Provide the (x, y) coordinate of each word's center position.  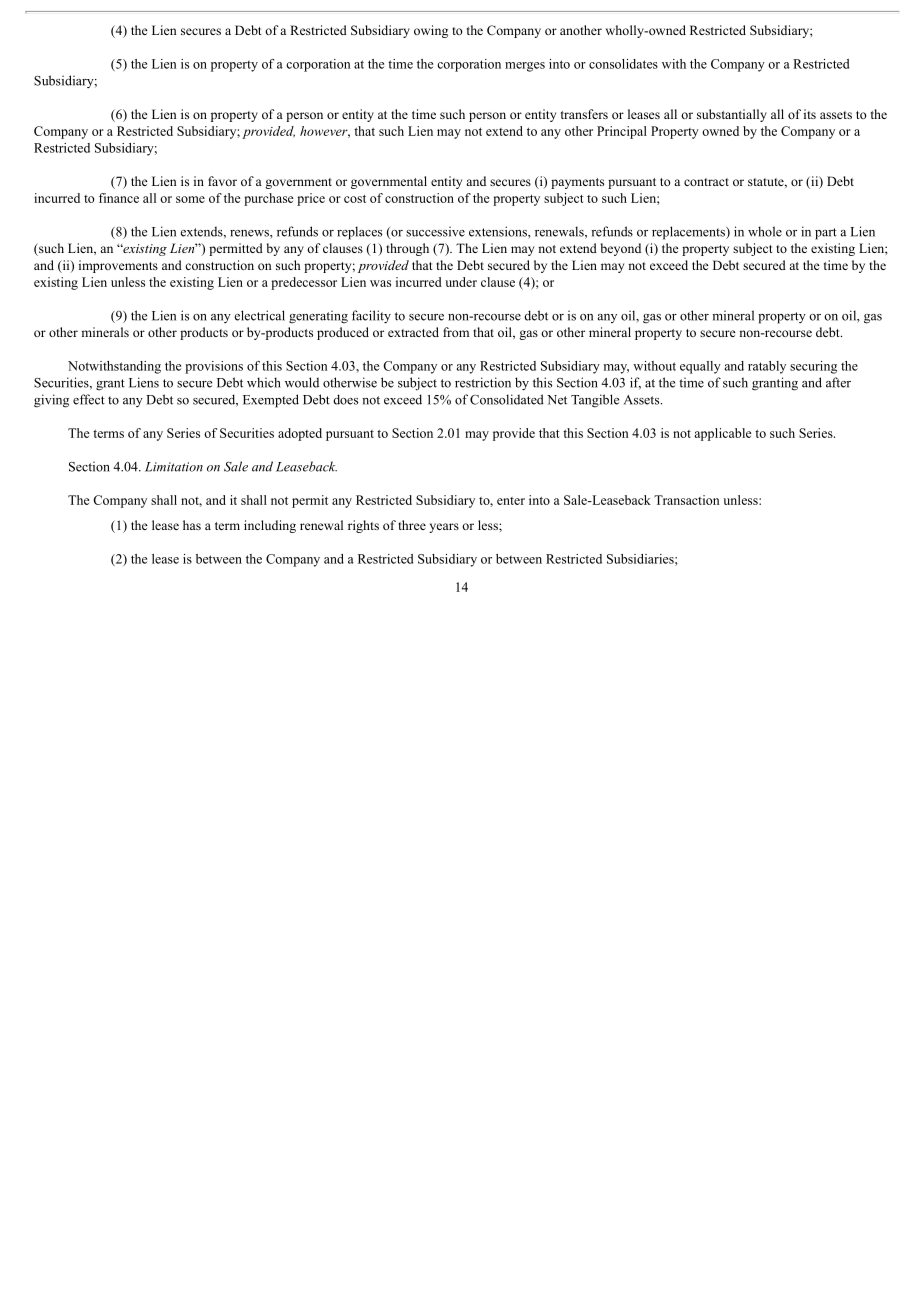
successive (435, 231)
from (456, 332)
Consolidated (507, 399)
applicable (723, 434)
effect (89, 399)
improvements (118, 266)
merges (525, 67)
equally (700, 367)
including (270, 526)
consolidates (623, 64)
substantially (732, 115)
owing (431, 31)
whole (765, 231)
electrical (260, 315)
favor (222, 181)
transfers (584, 114)
